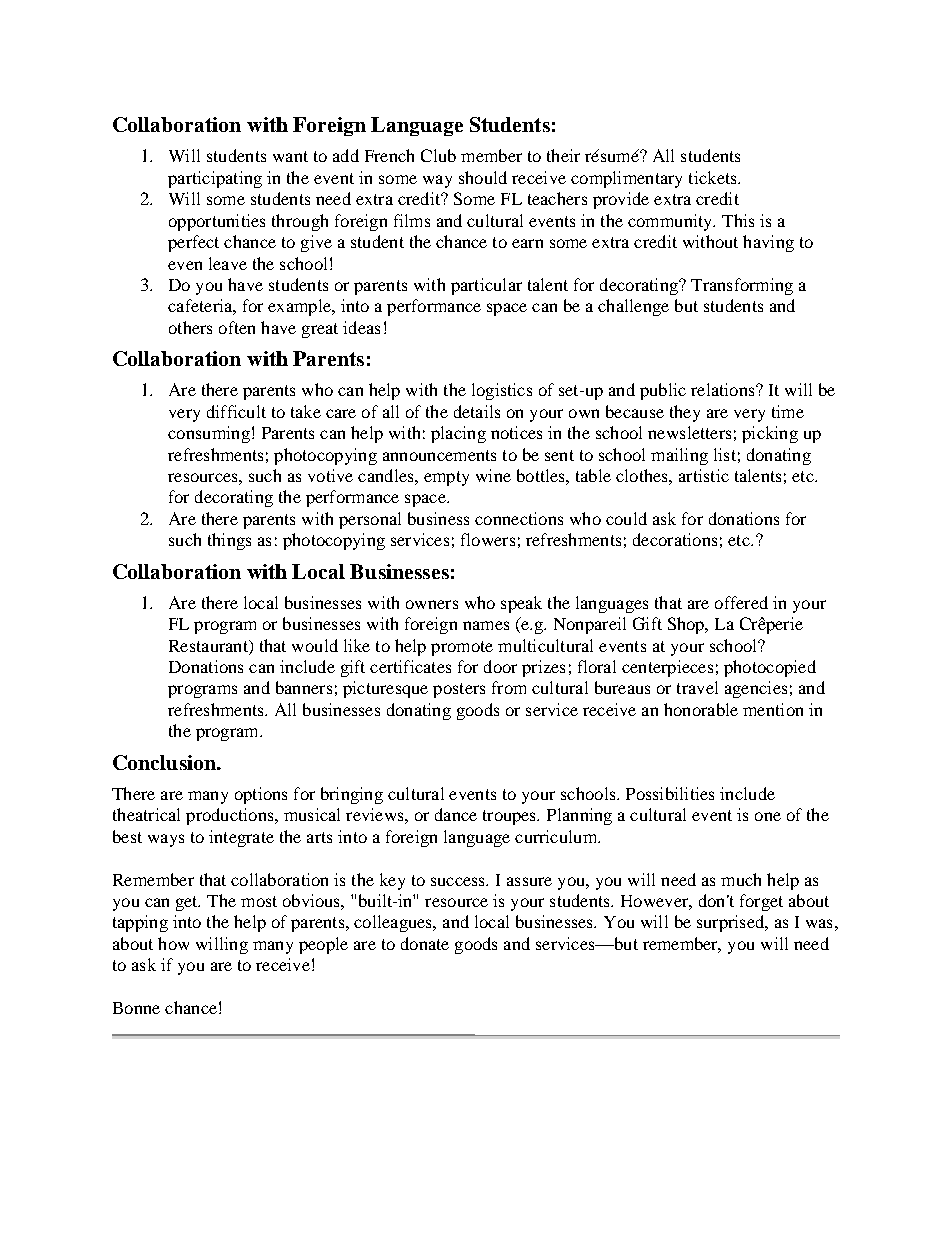  What do you see at coordinates (458, 434) in the image?
I see `placing` at bounding box center [458, 434].
